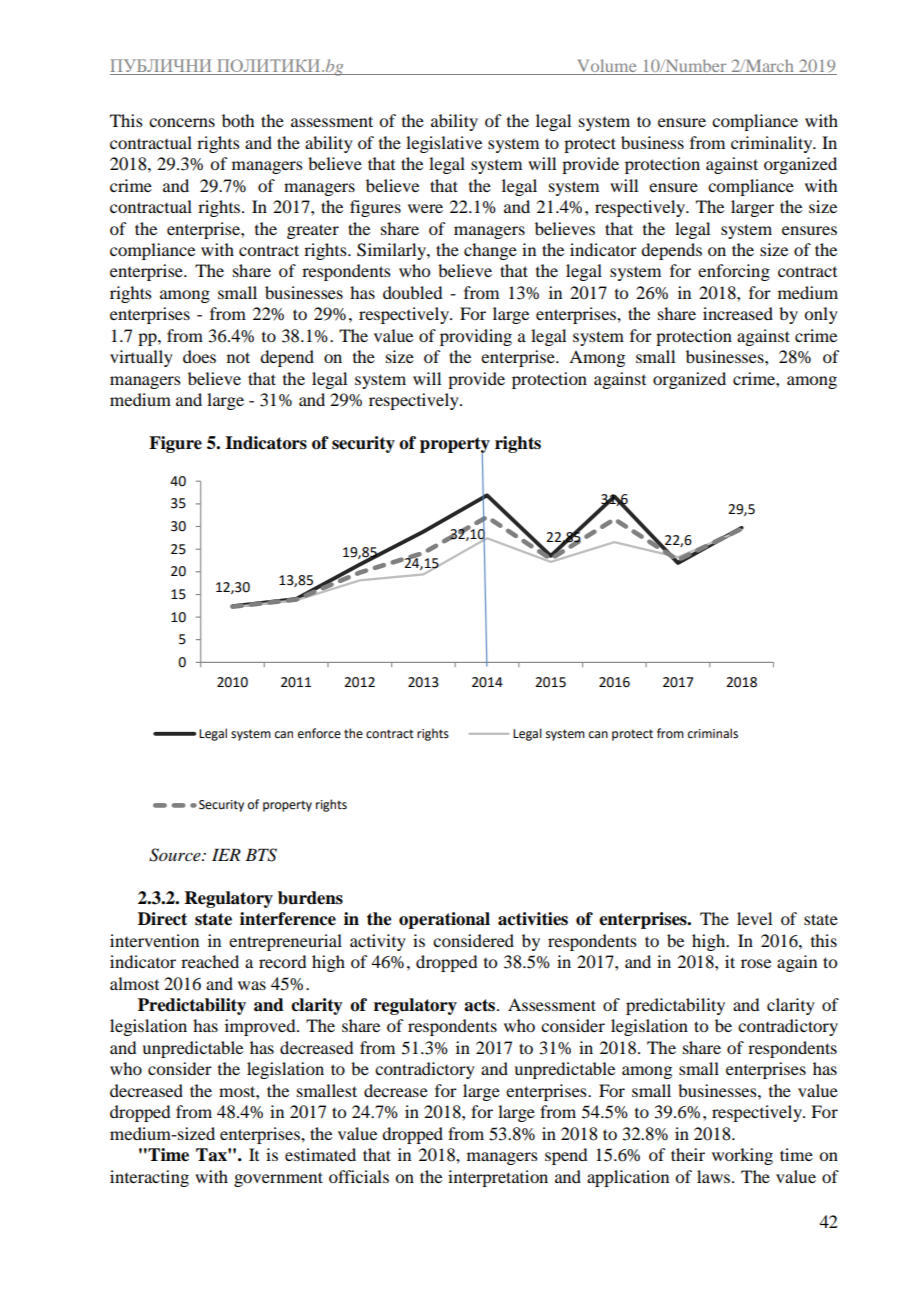 This screenshot has height=1308, width=924. Describe the element at coordinates (444, 920) in the screenshot. I see `operational` at that location.
